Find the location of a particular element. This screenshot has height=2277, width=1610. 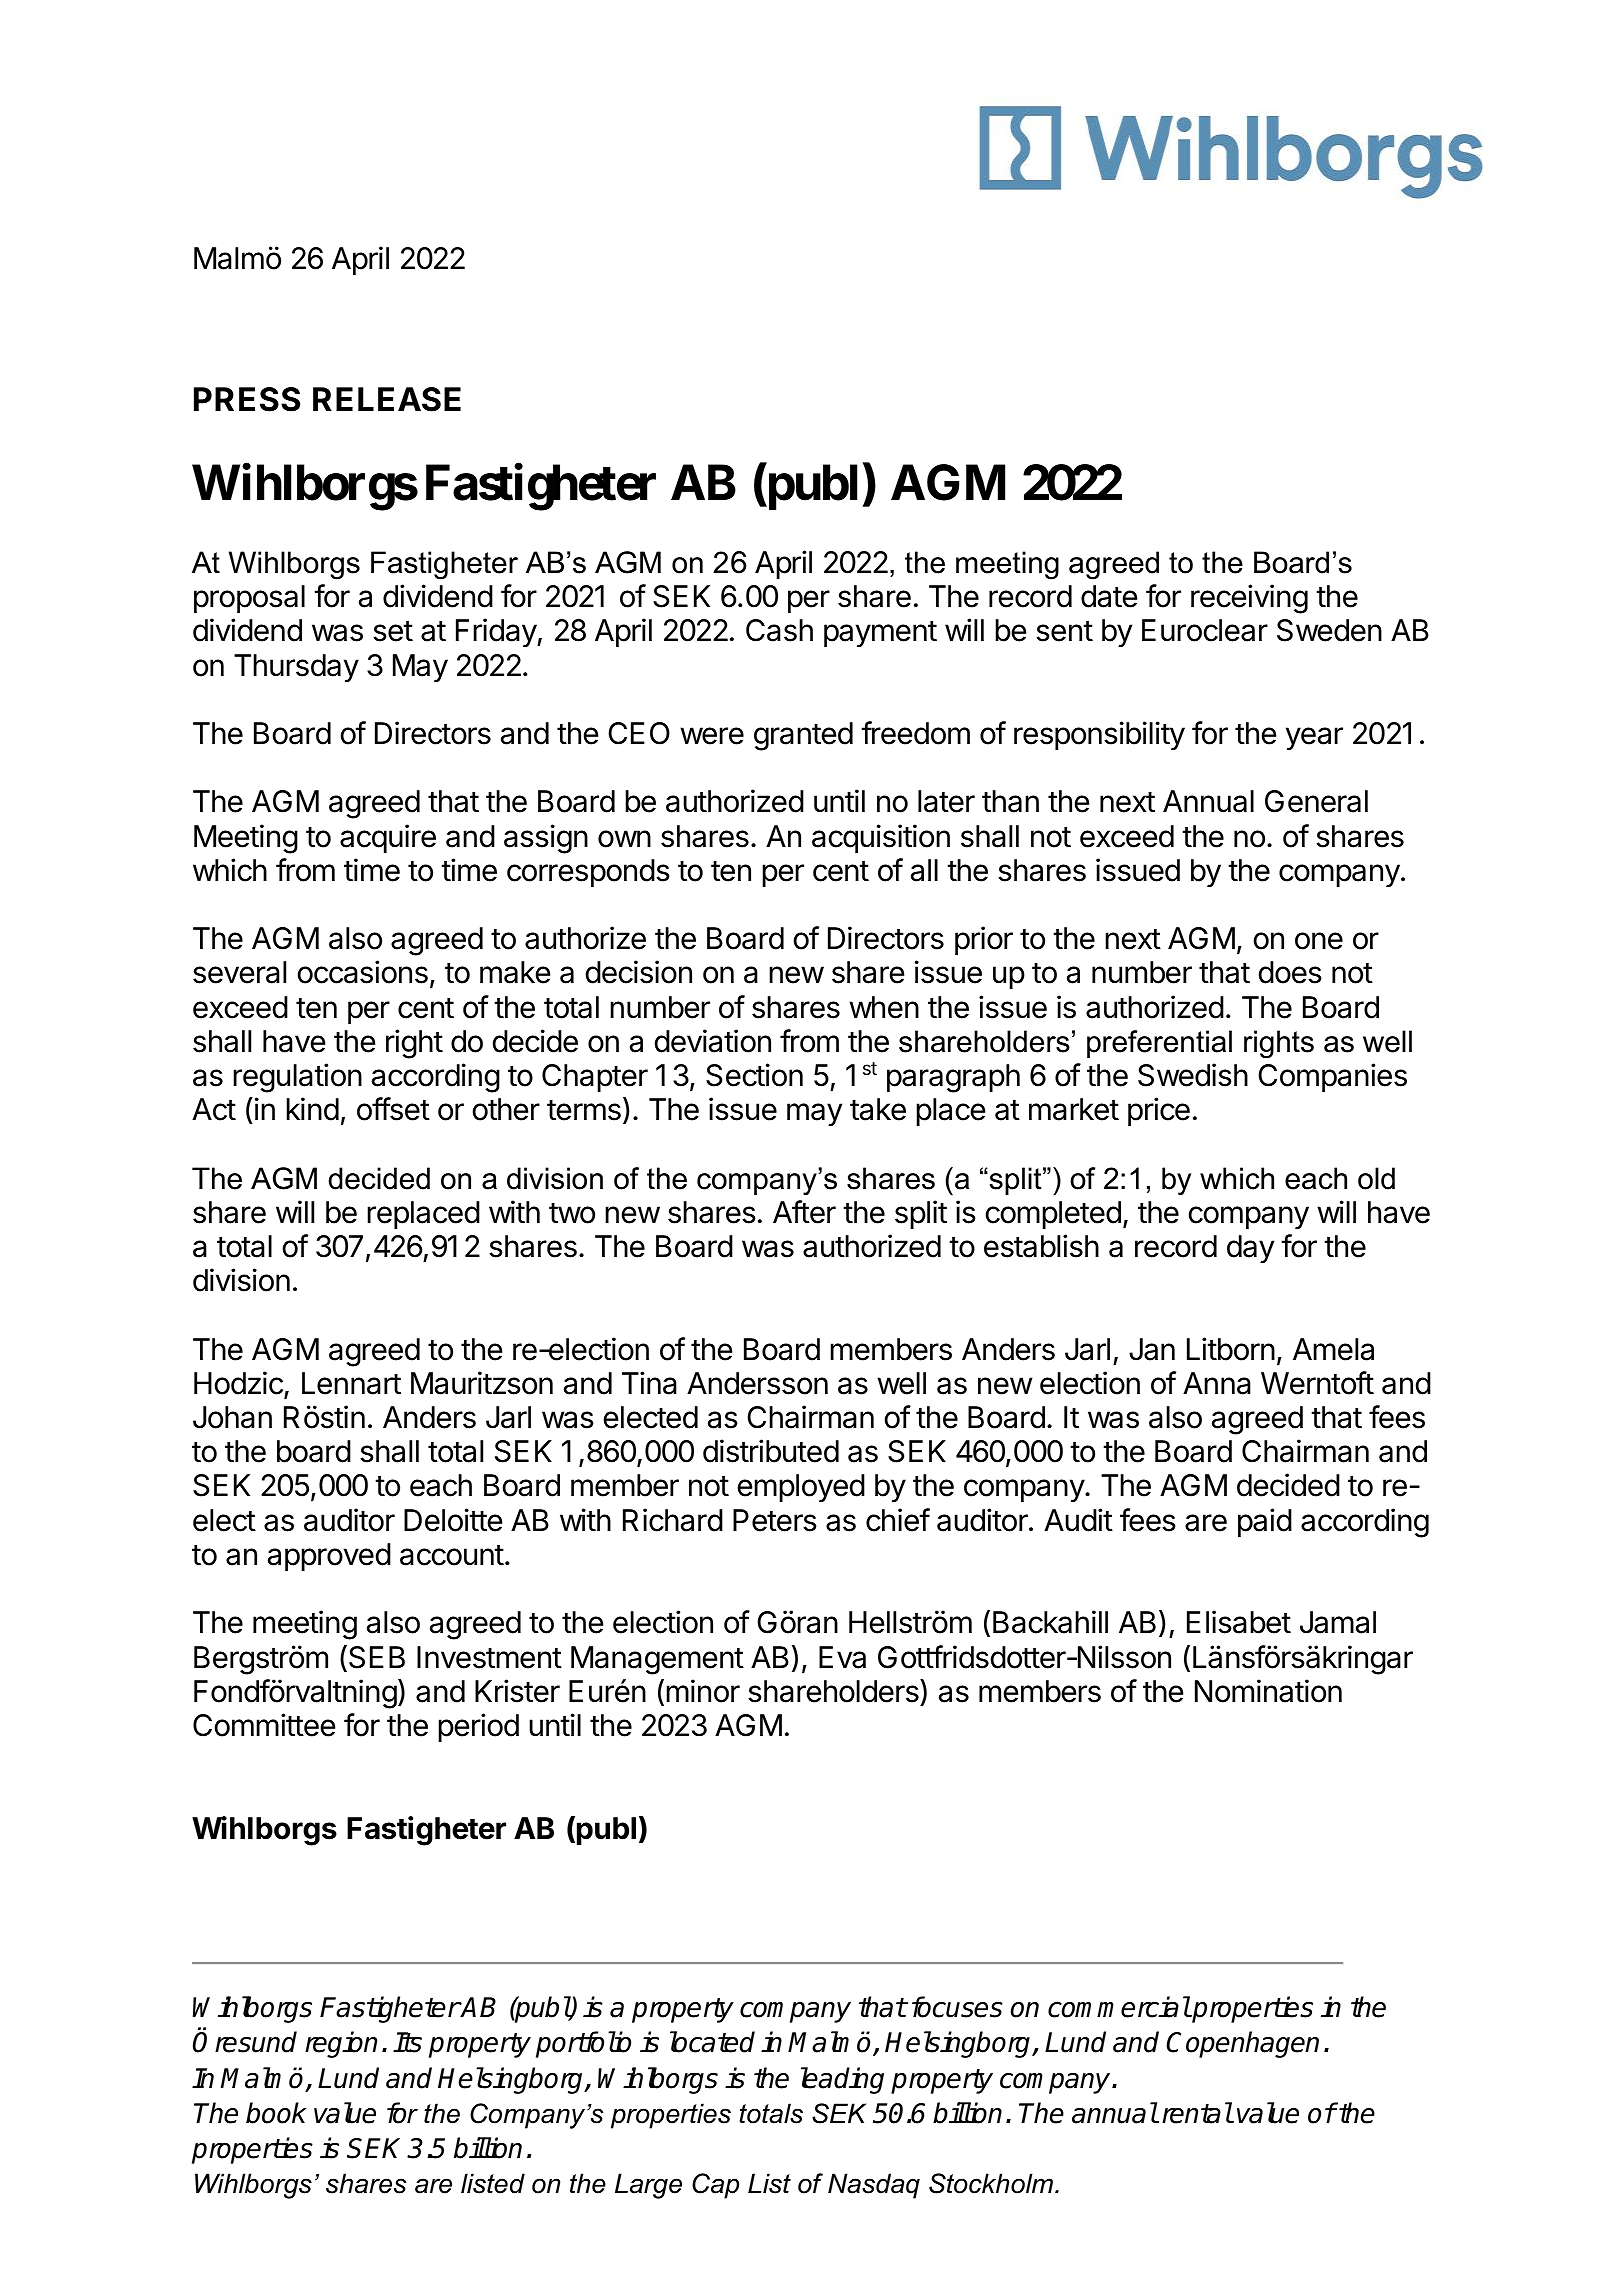

acquire is located at coordinates (388, 838).
